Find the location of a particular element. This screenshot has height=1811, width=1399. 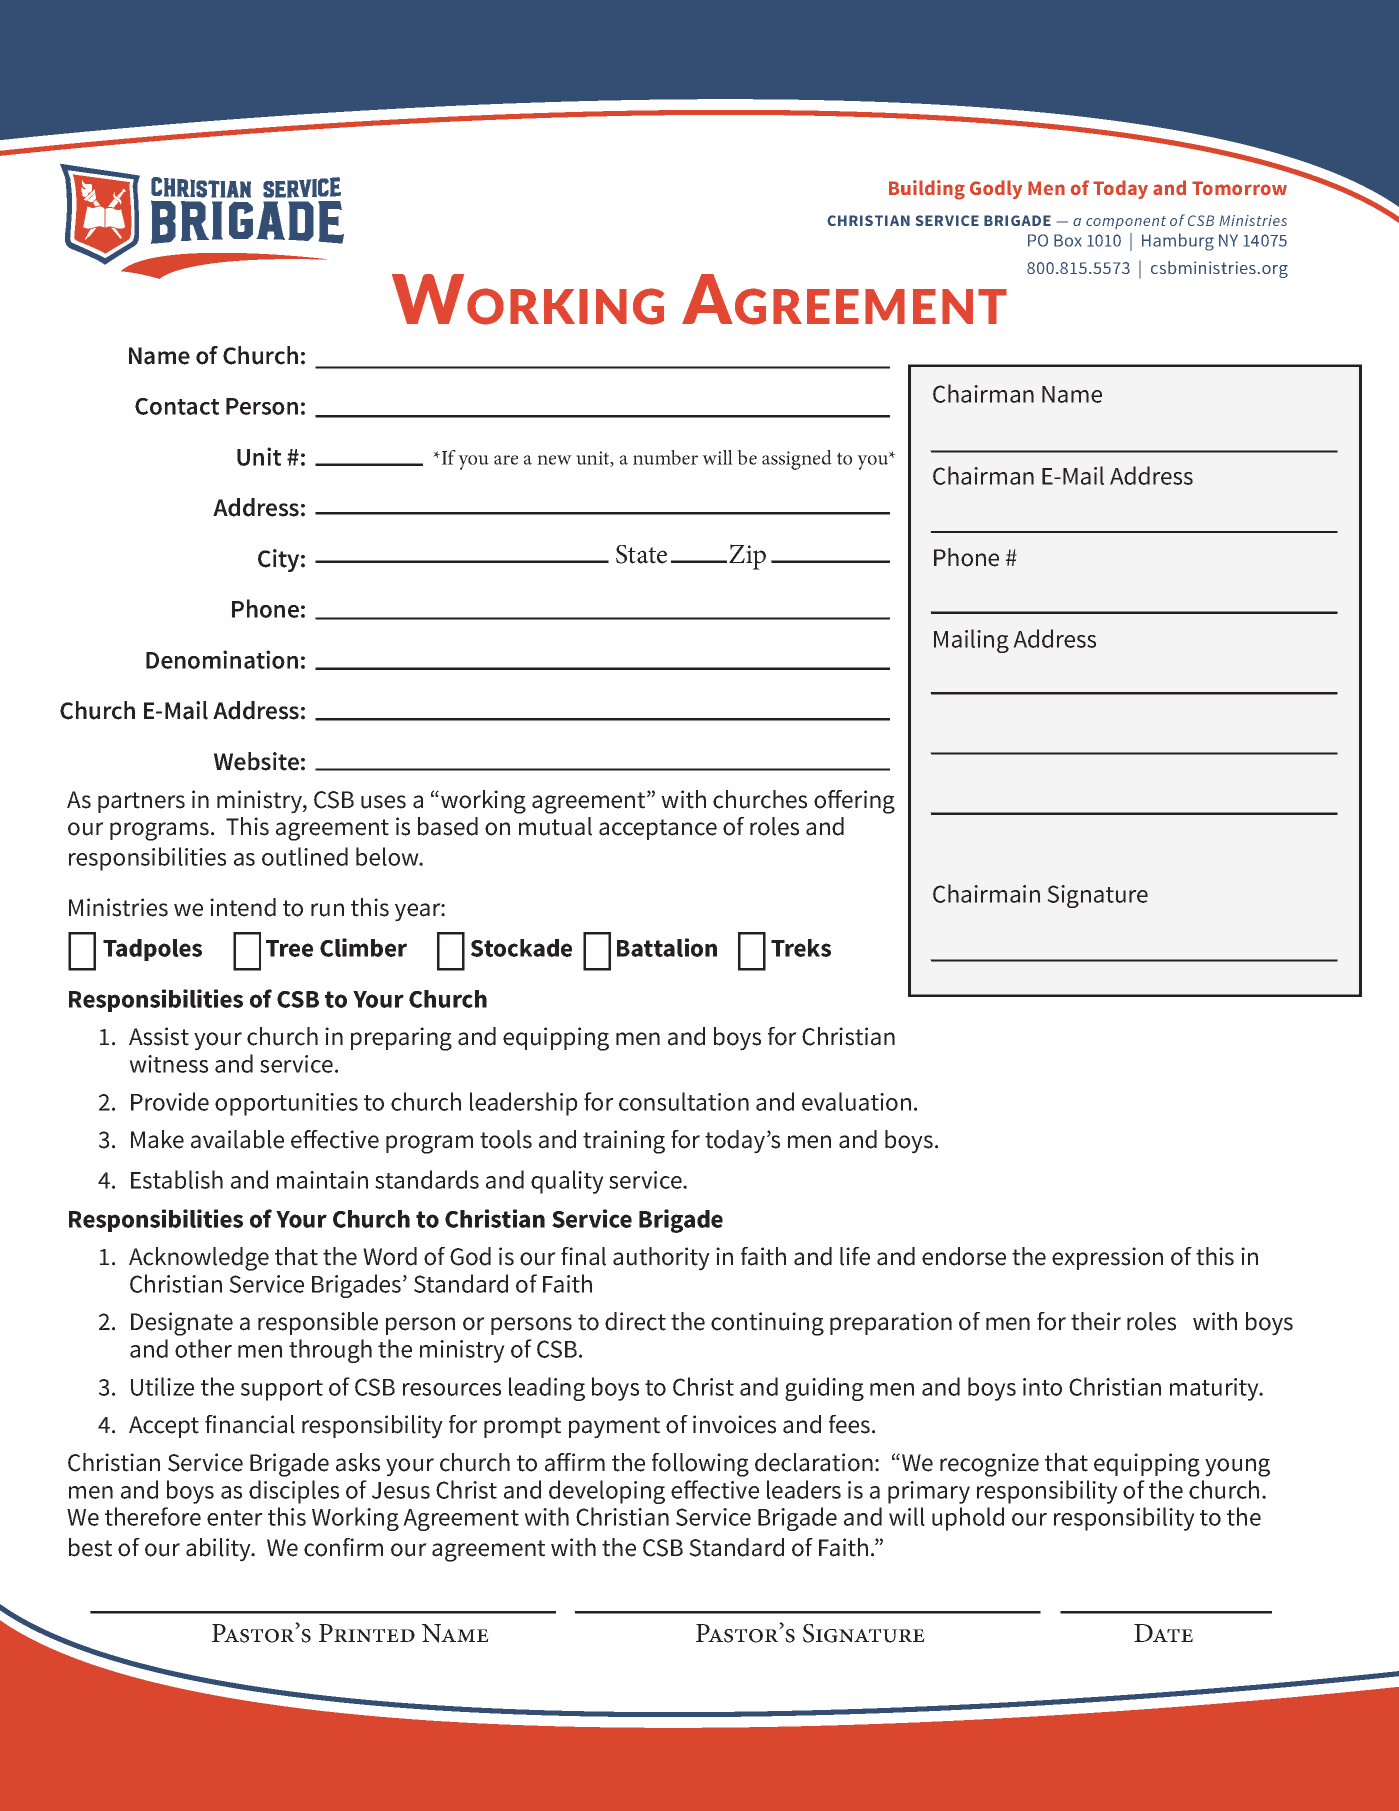

component is located at coordinates (1126, 222).
